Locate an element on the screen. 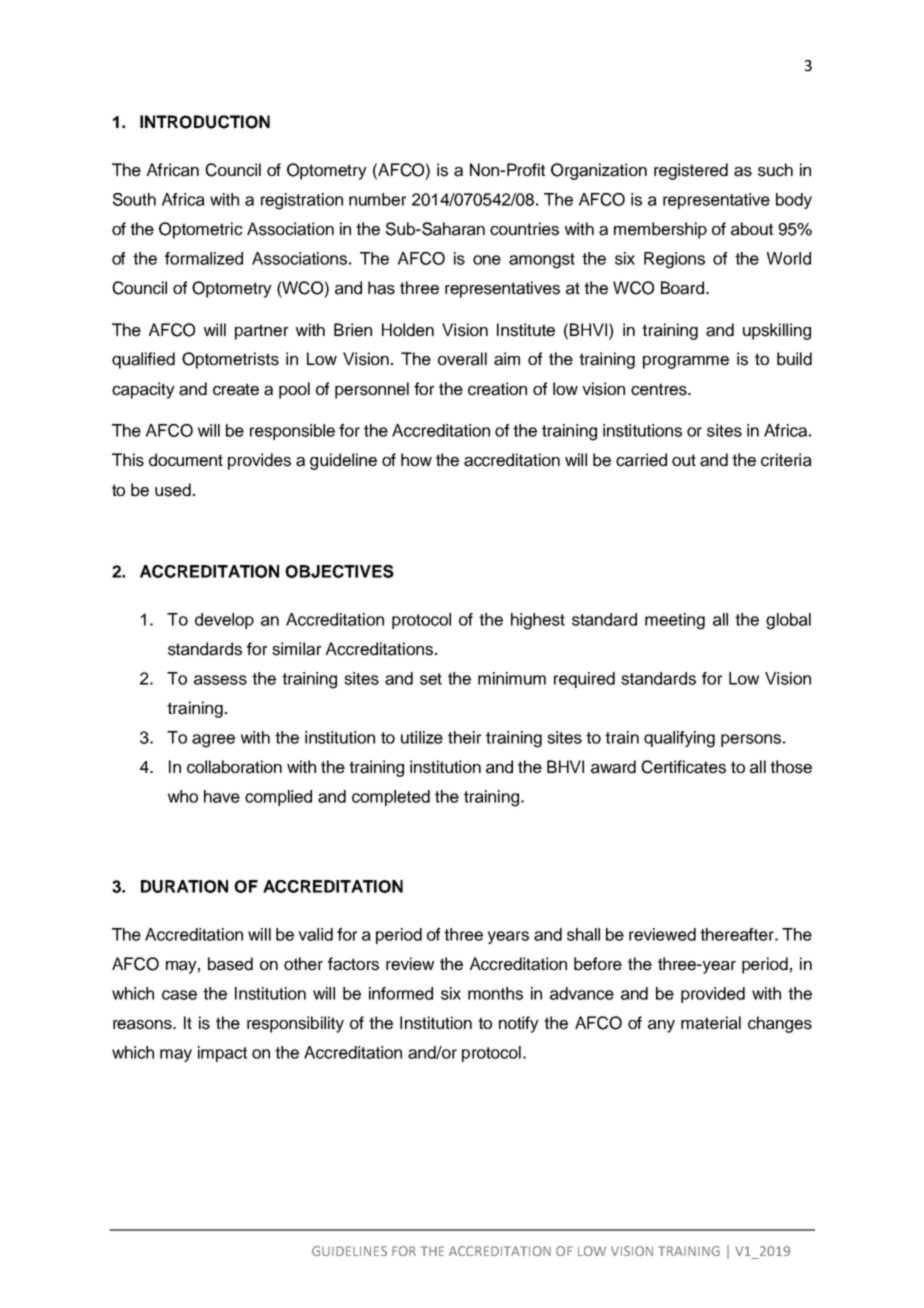 Image resolution: width=924 pixels, height=1308 pixels. qualifying is located at coordinates (679, 739).
